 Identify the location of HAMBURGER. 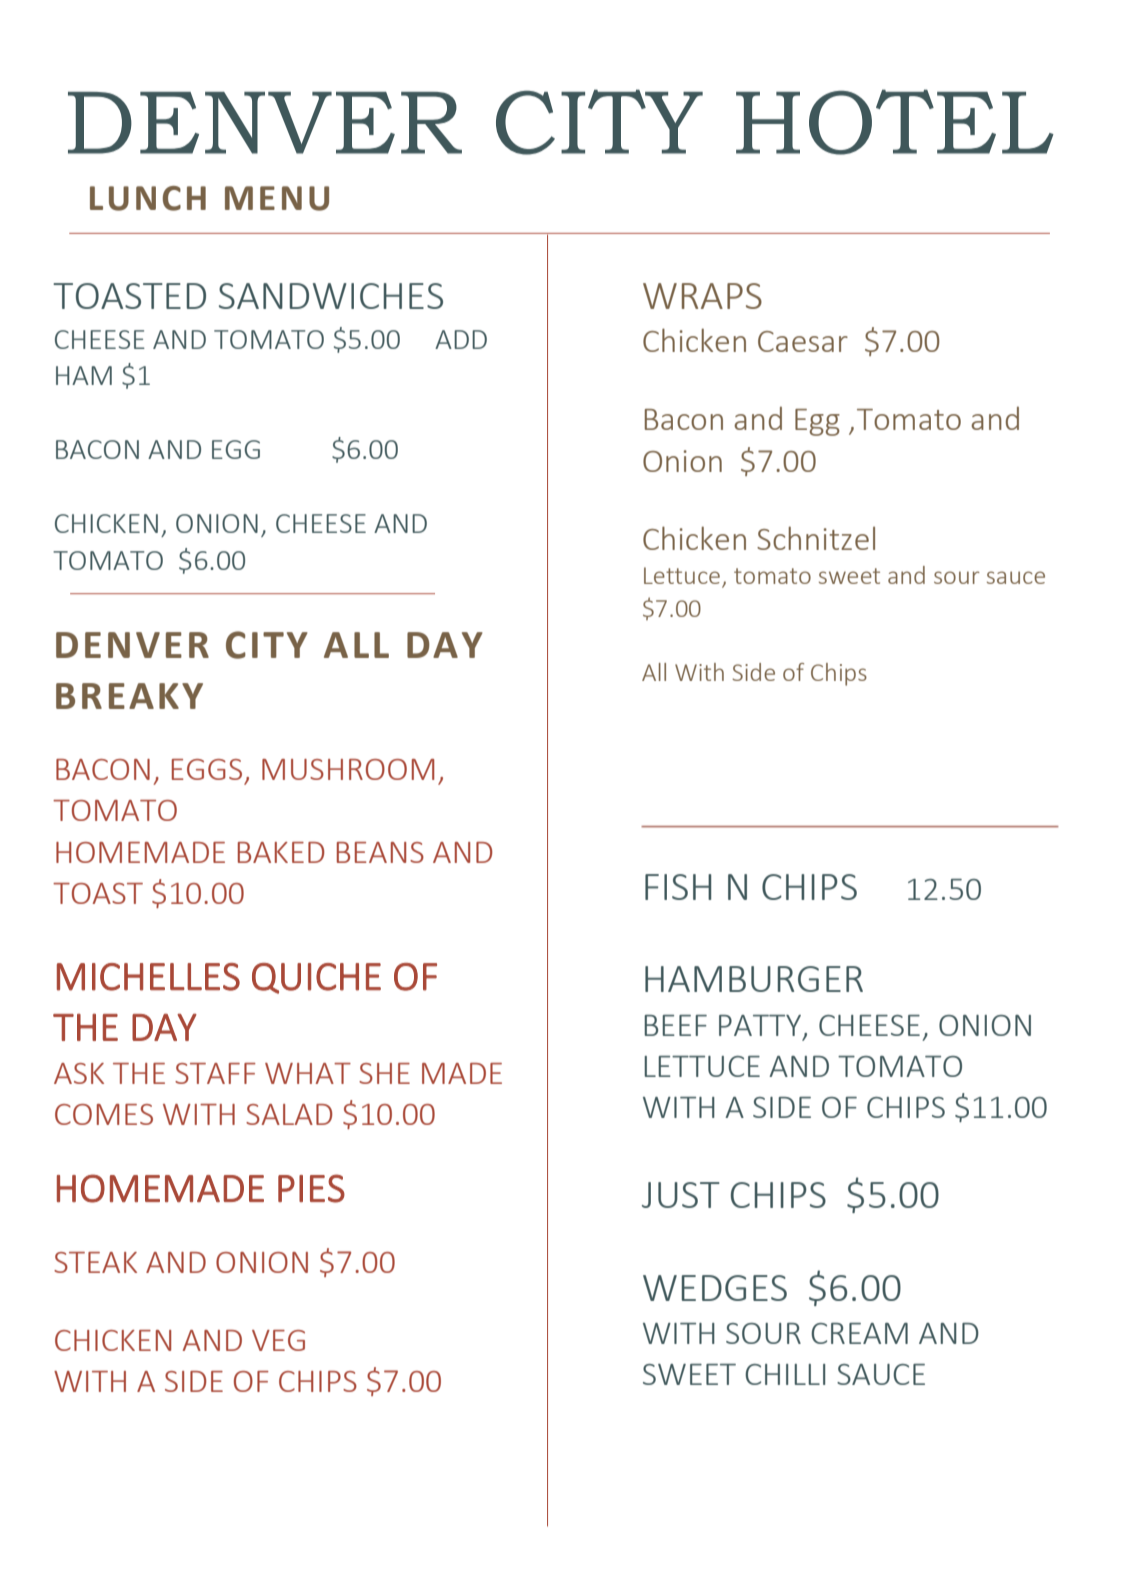
(754, 979).
